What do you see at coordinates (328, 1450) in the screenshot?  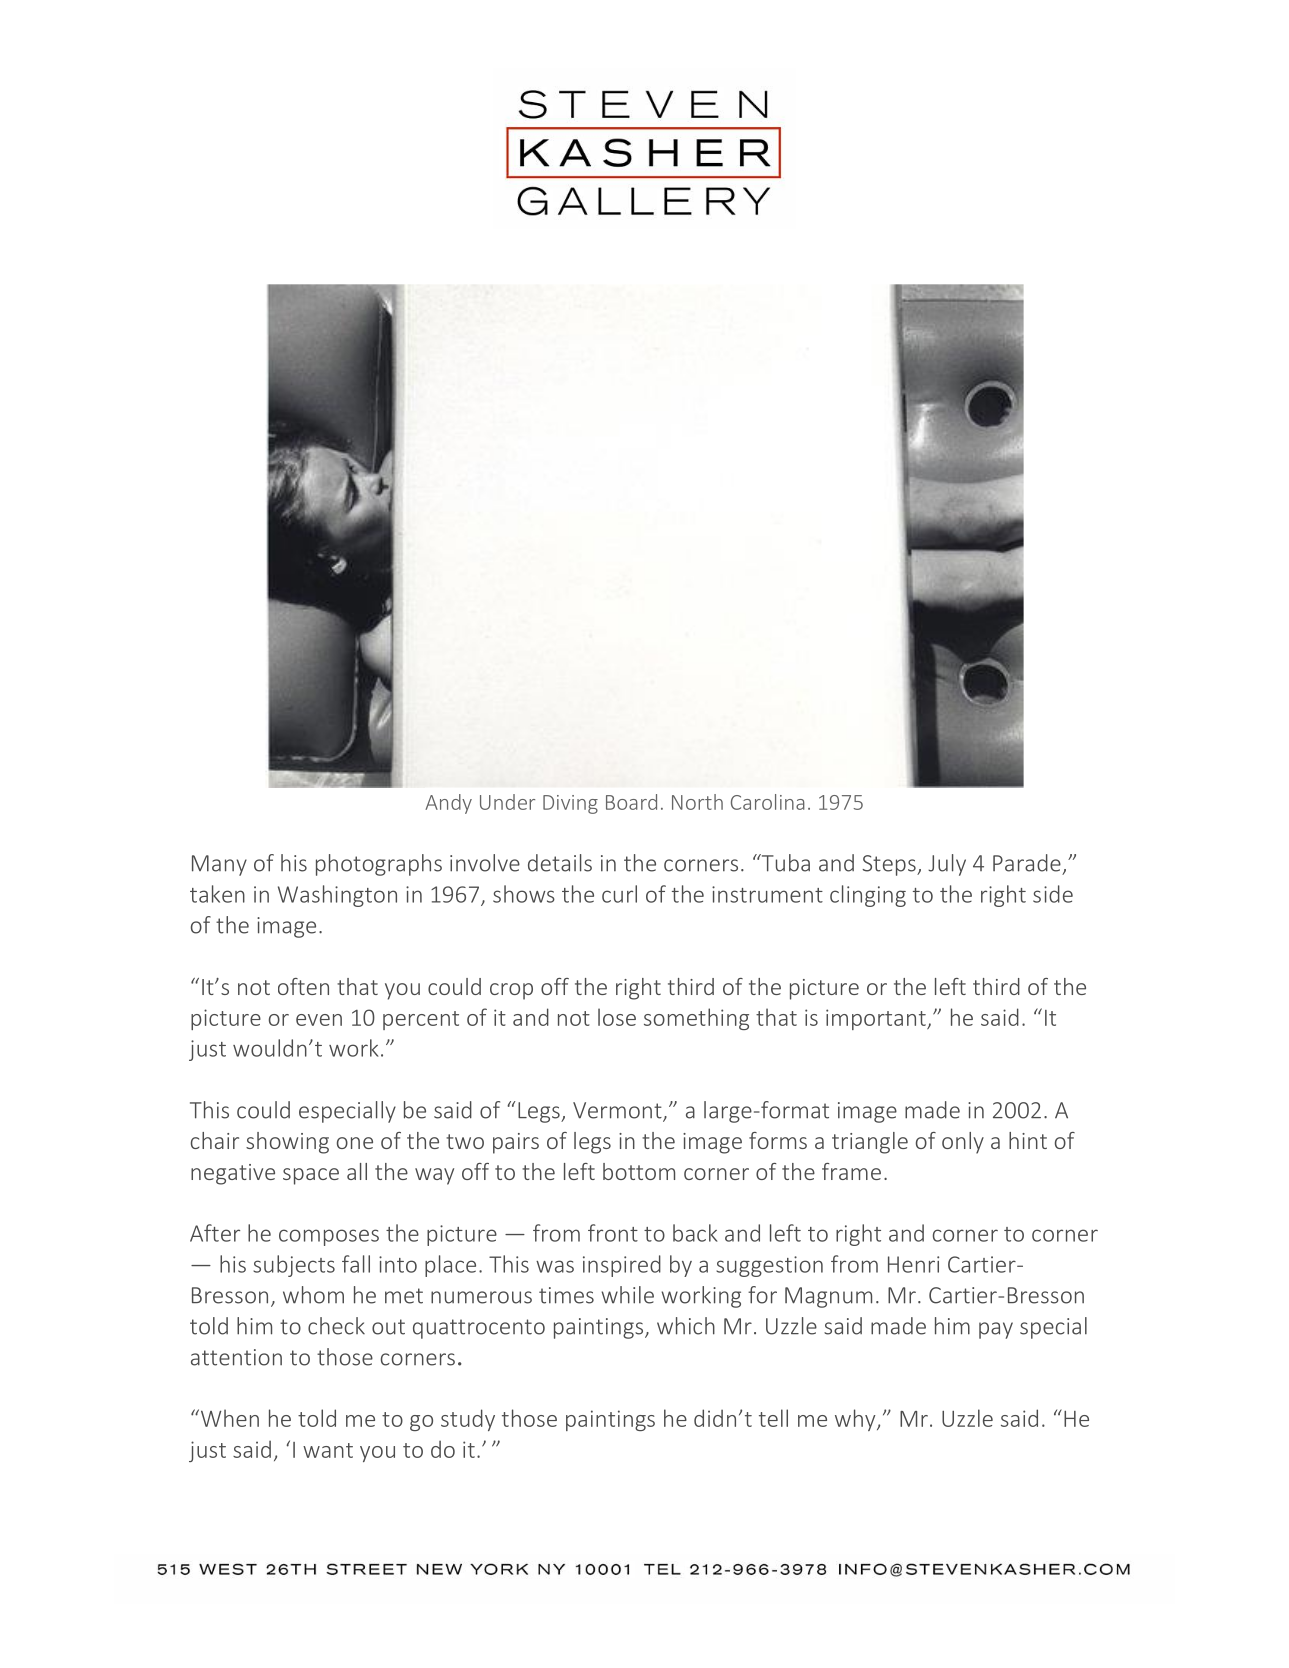 I see `want` at bounding box center [328, 1450].
